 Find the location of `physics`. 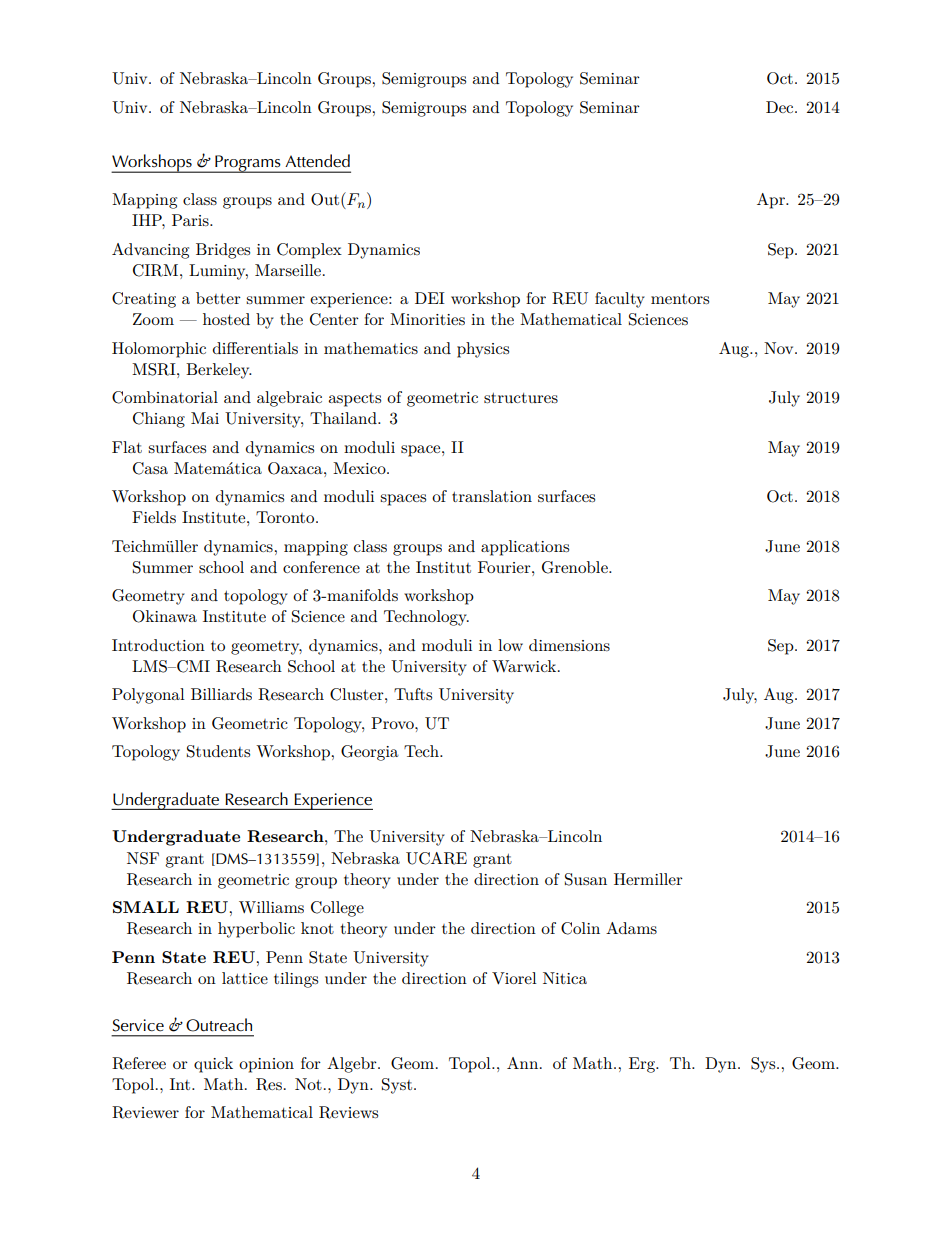

physics is located at coordinates (483, 350).
